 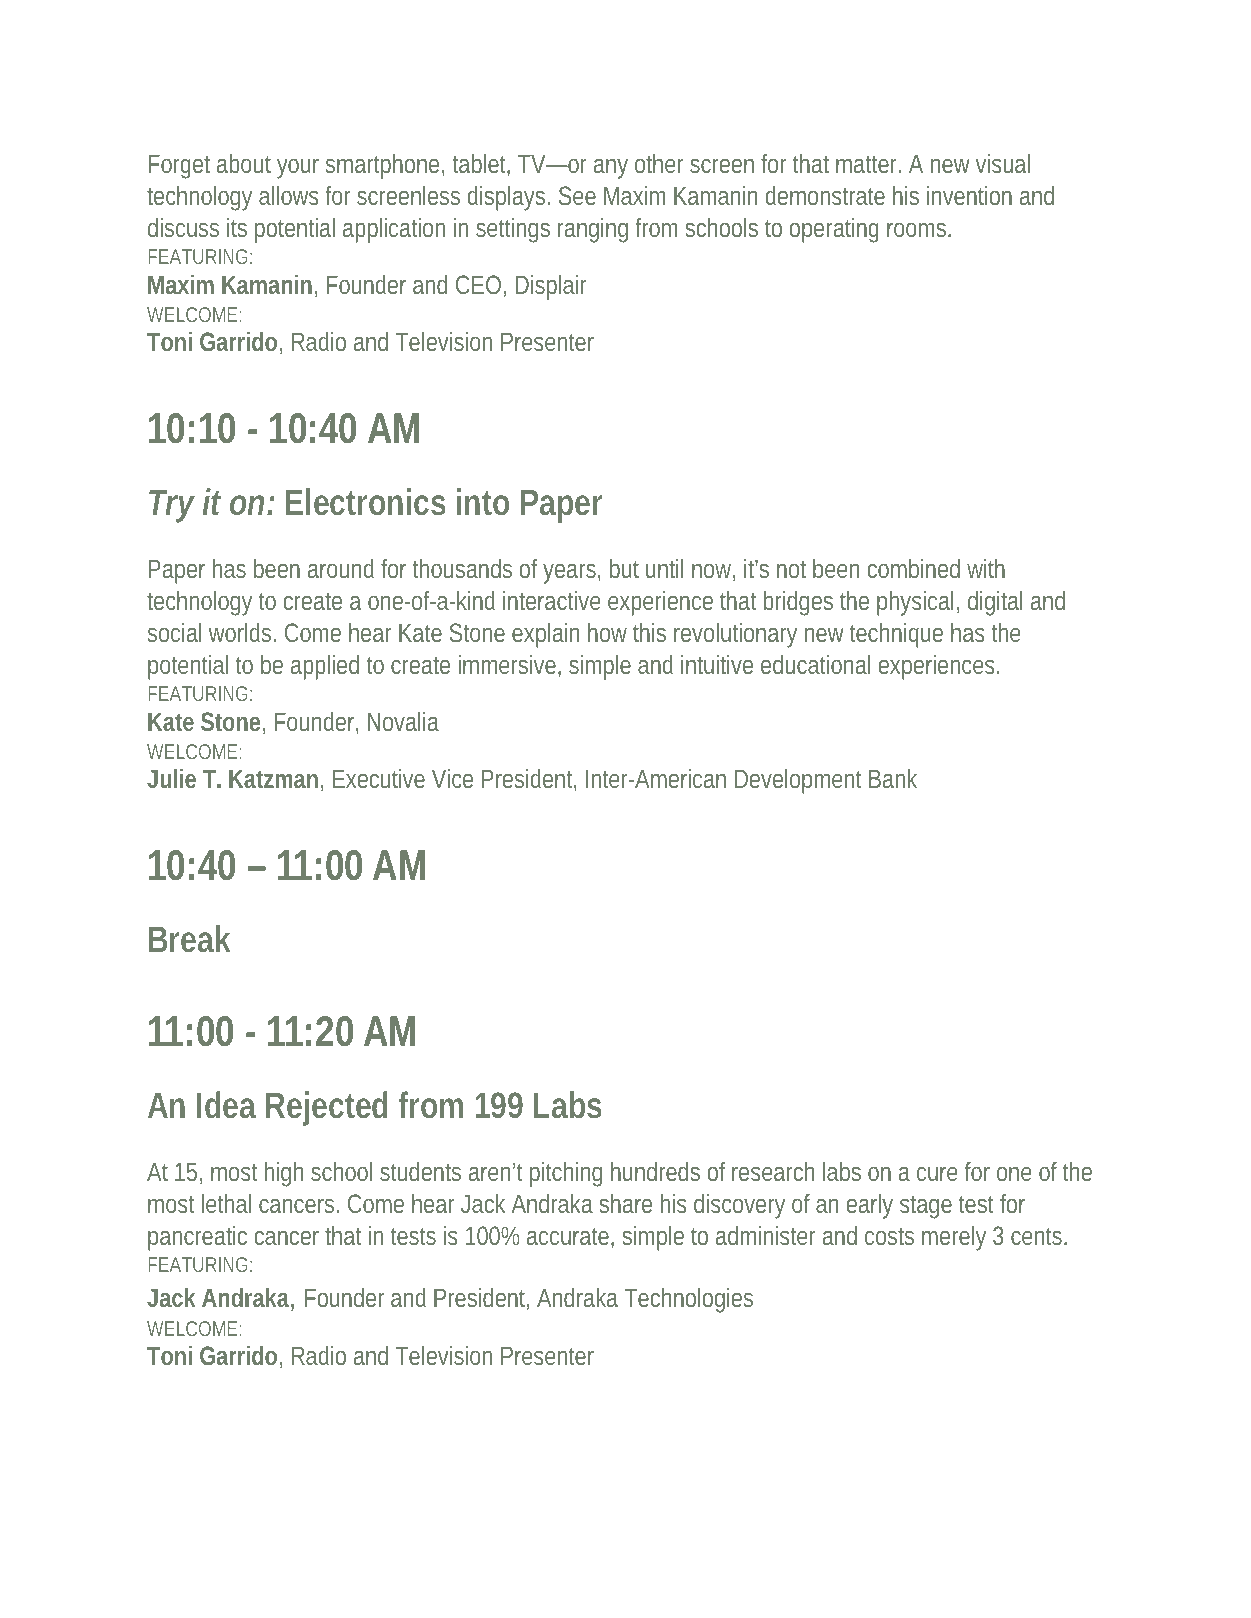 I want to click on applied, so click(x=325, y=667).
